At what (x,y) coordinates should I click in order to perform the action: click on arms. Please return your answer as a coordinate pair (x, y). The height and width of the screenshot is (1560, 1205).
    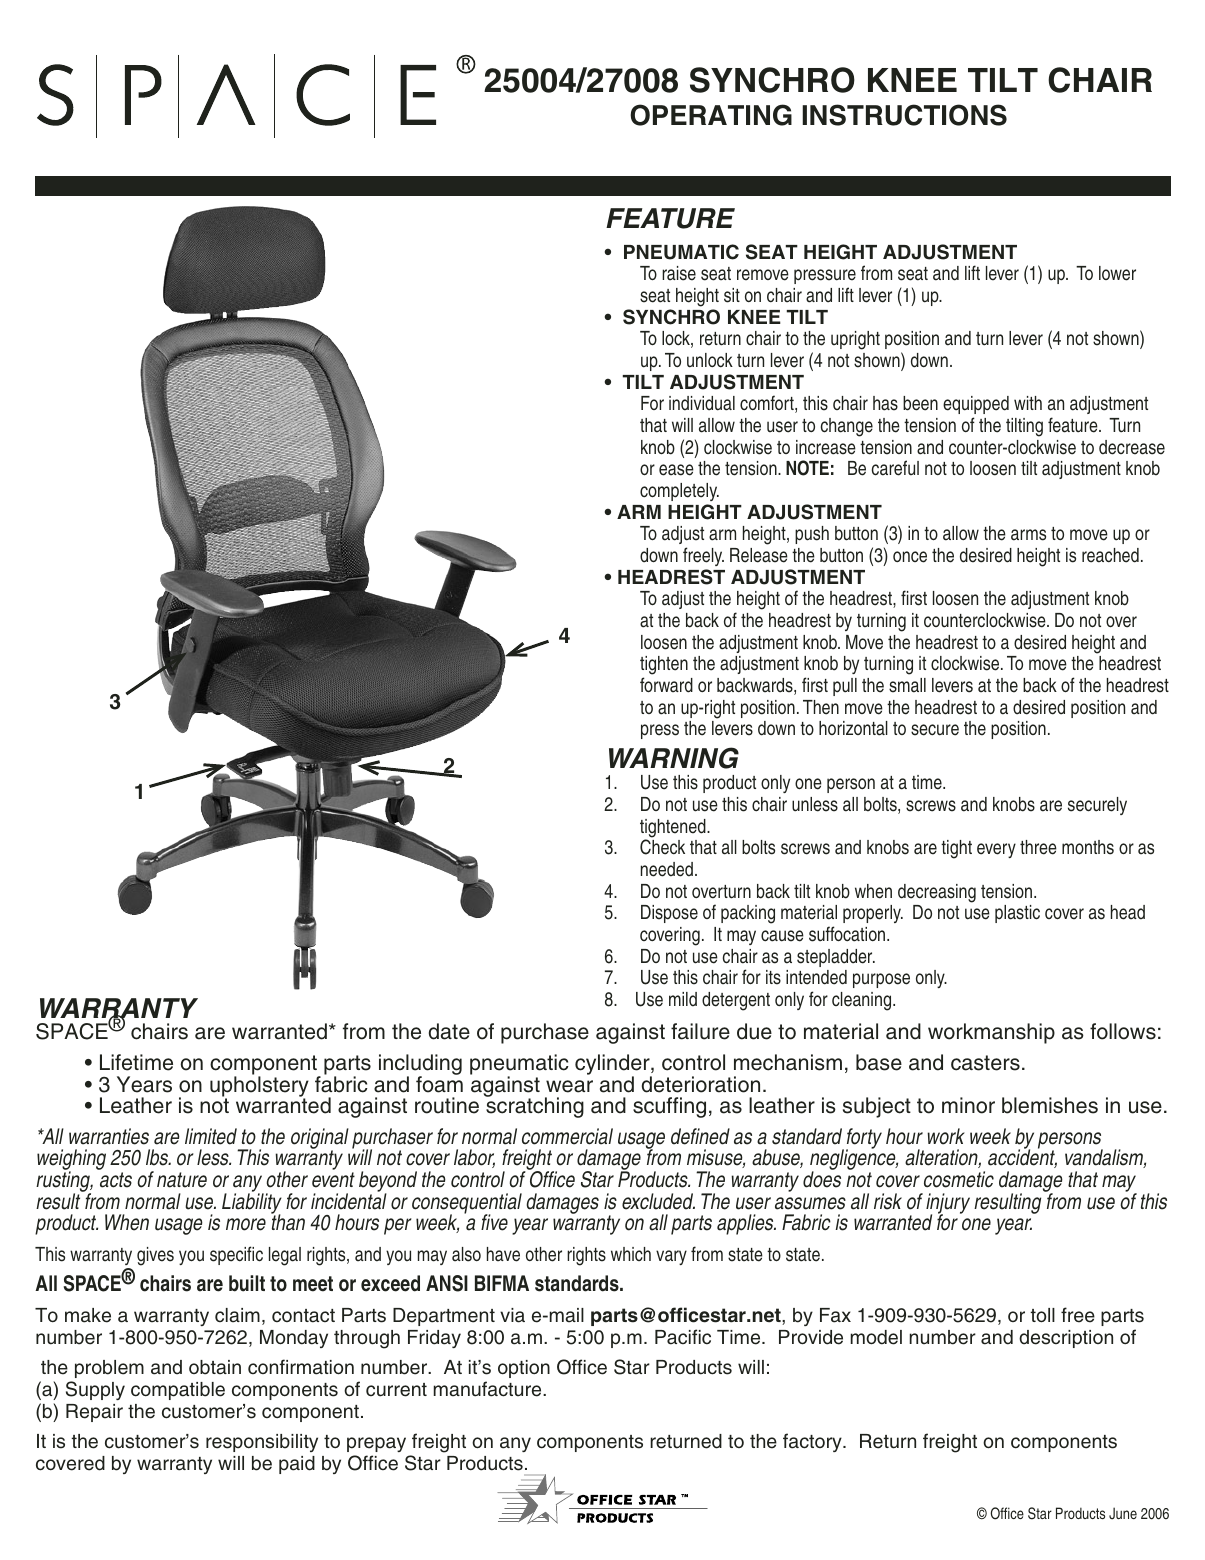
    Looking at the image, I should click on (1028, 535).
